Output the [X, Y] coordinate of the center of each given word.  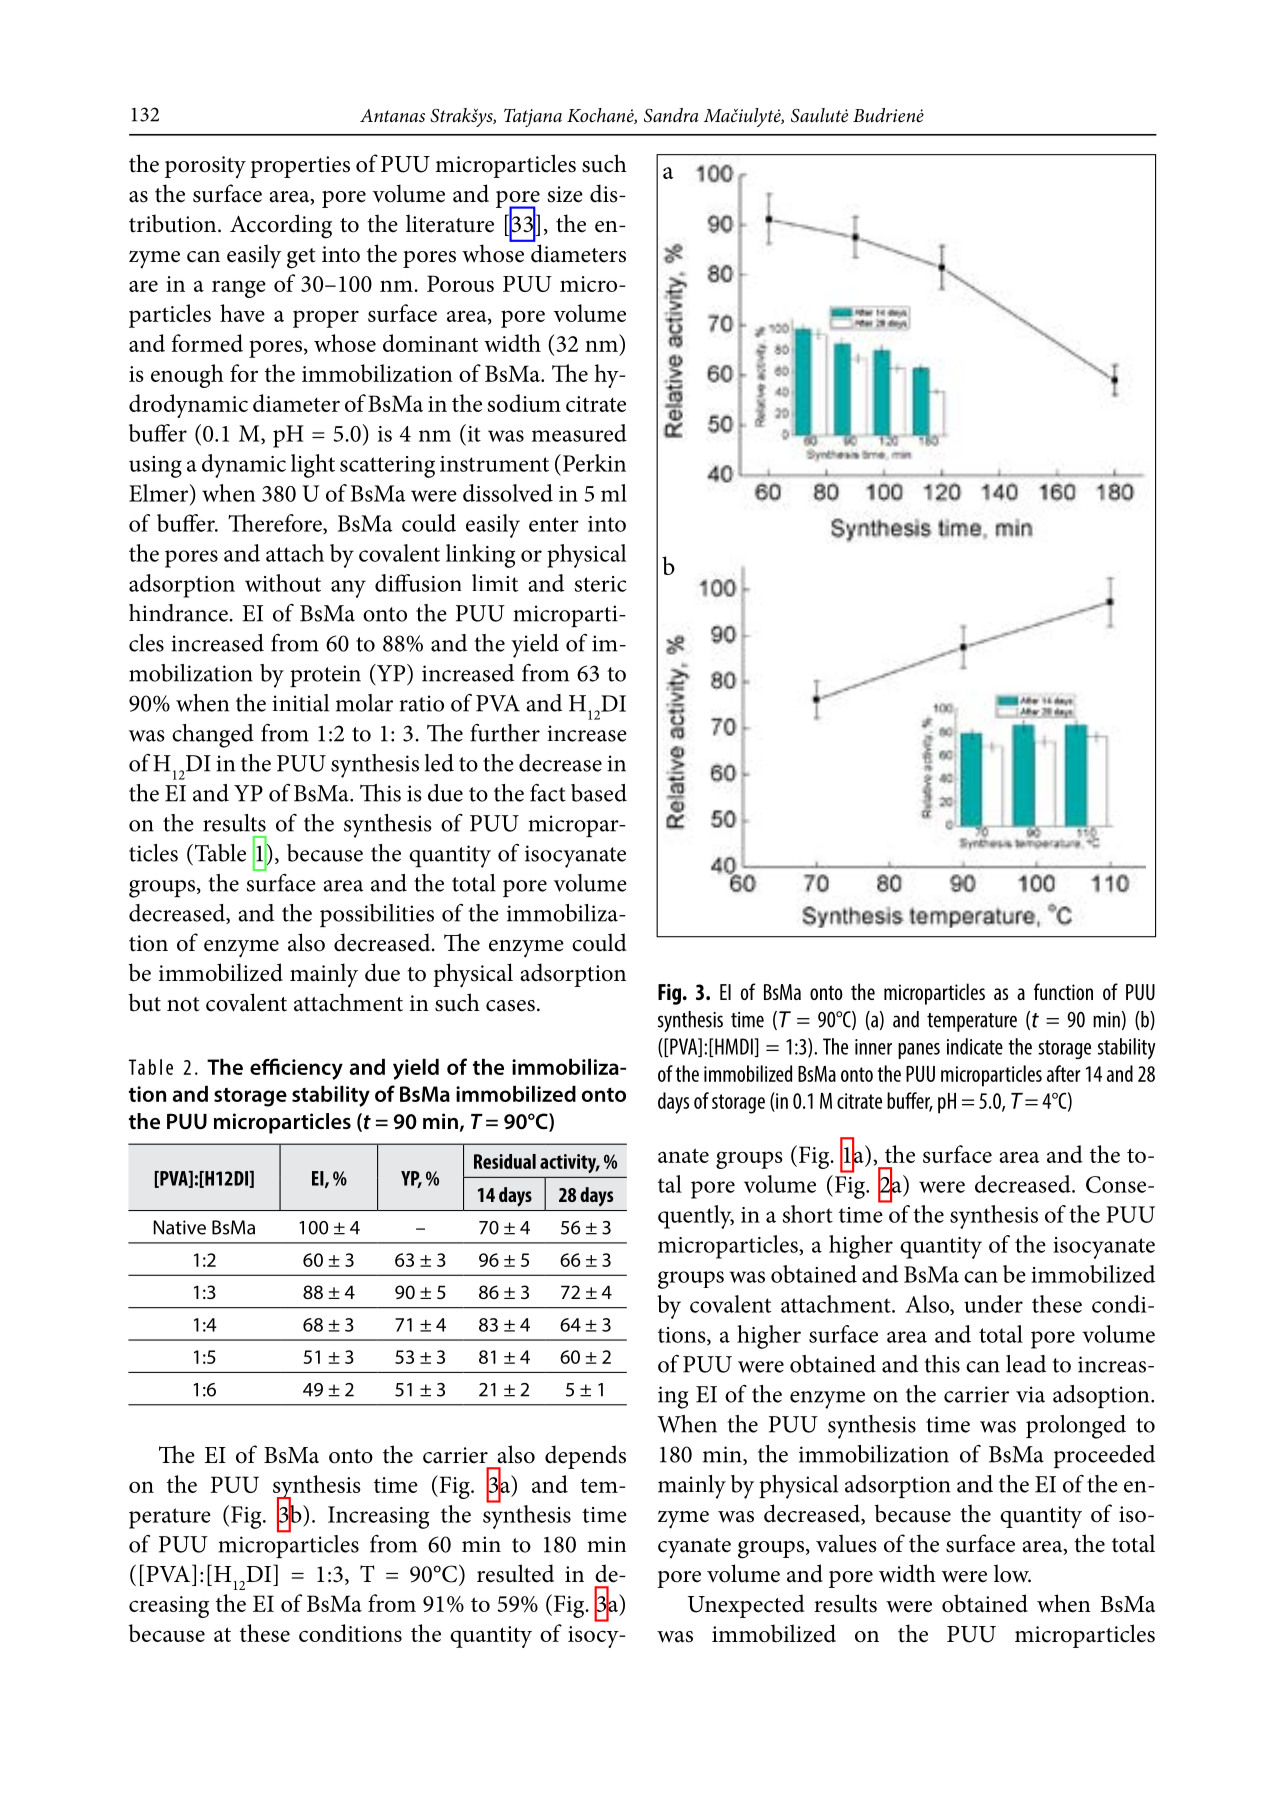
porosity [205, 167]
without [283, 583]
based [599, 793]
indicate [975, 1046]
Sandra [671, 115]
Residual [505, 1161]
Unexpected [746, 1606]
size [565, 194]
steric [600, 584]
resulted [515, 1573]
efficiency [296, 1069]
